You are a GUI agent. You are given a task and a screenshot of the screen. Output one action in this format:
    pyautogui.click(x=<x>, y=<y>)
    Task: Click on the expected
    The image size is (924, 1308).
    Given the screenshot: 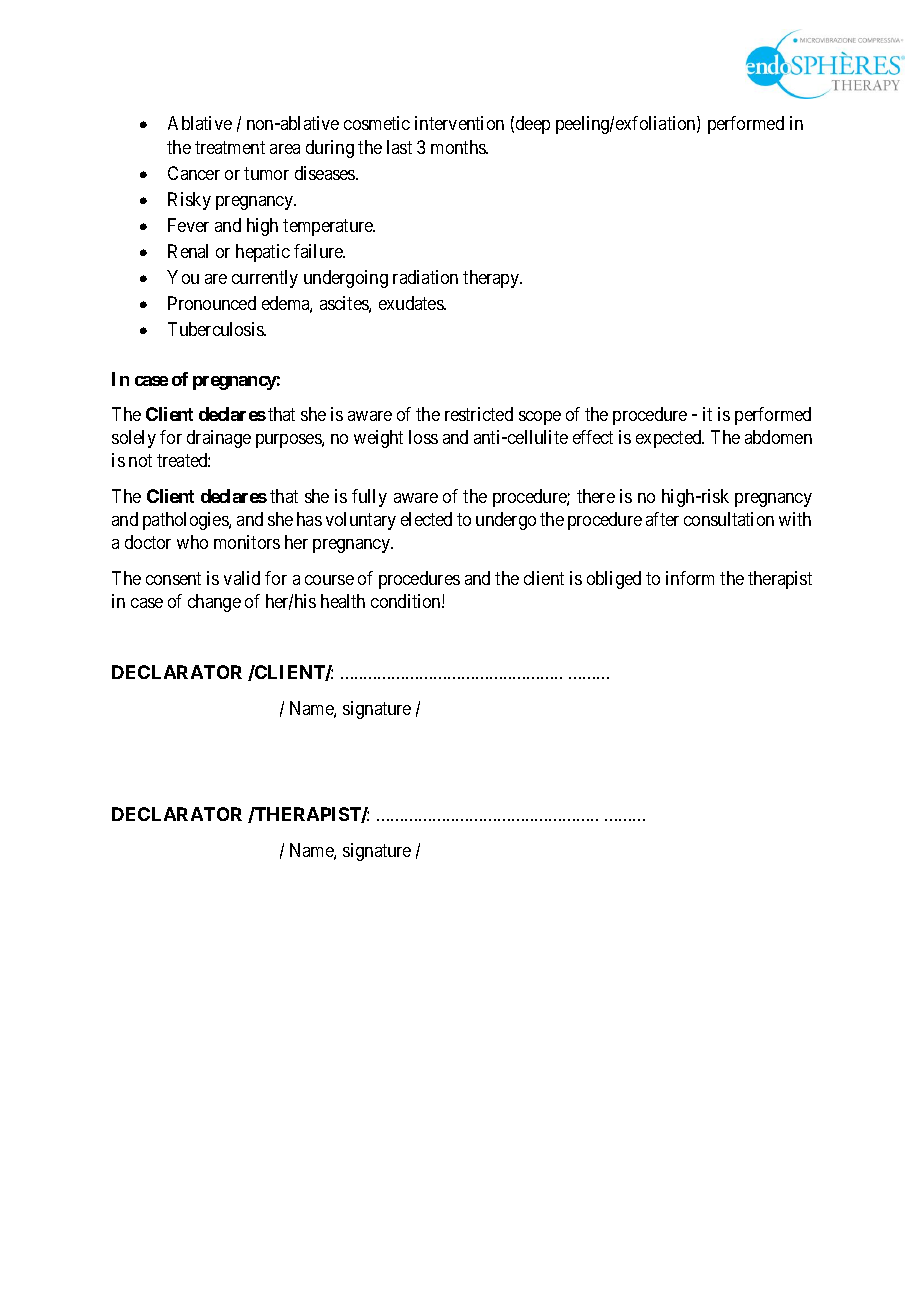 What is the action you would take?
    pyautogui.click(x=670, y=439)
